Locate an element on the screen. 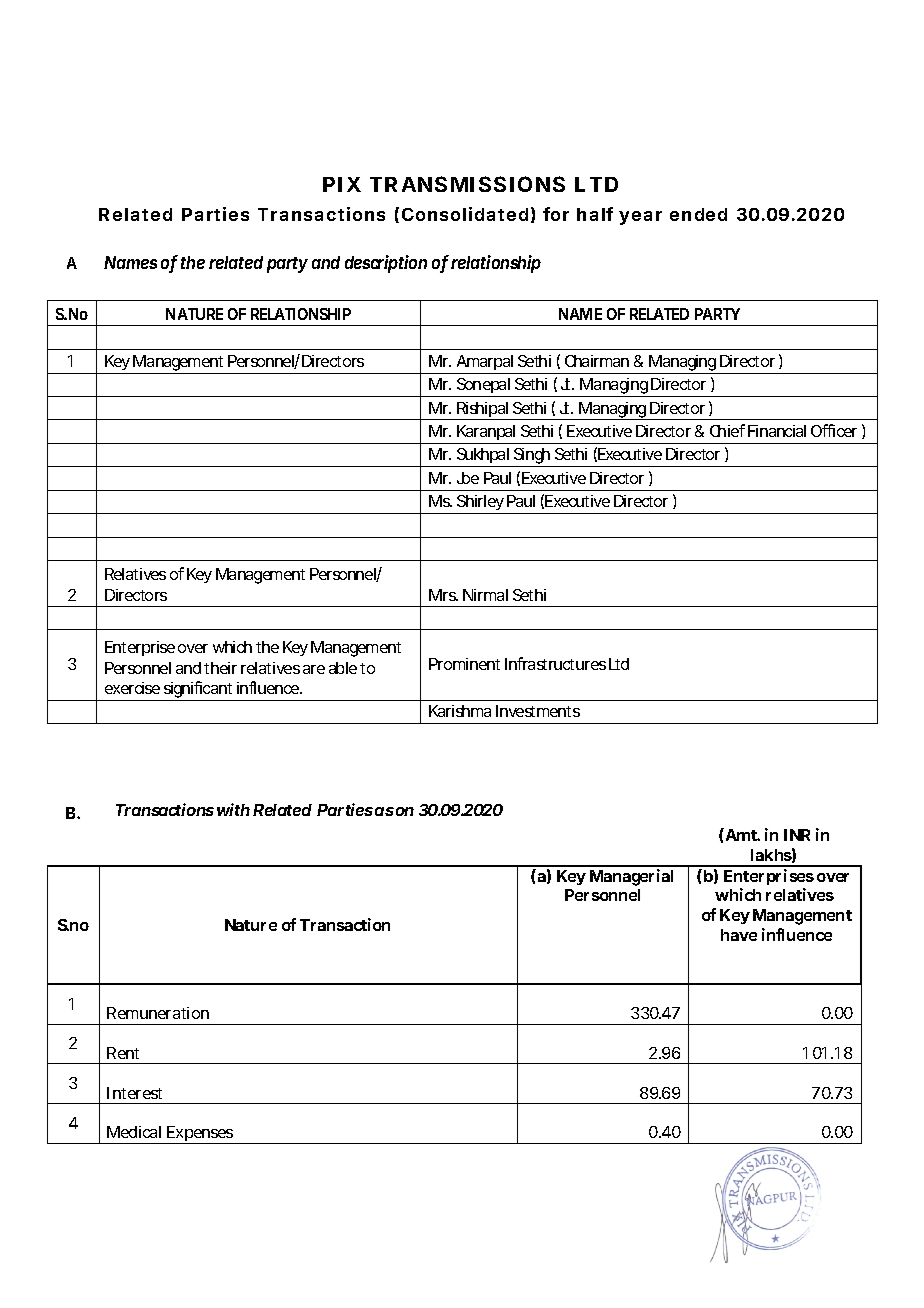 Image resolution: width=924 pixels, height=1308 pixels. Prominent is located at coordinates (464, 664).
